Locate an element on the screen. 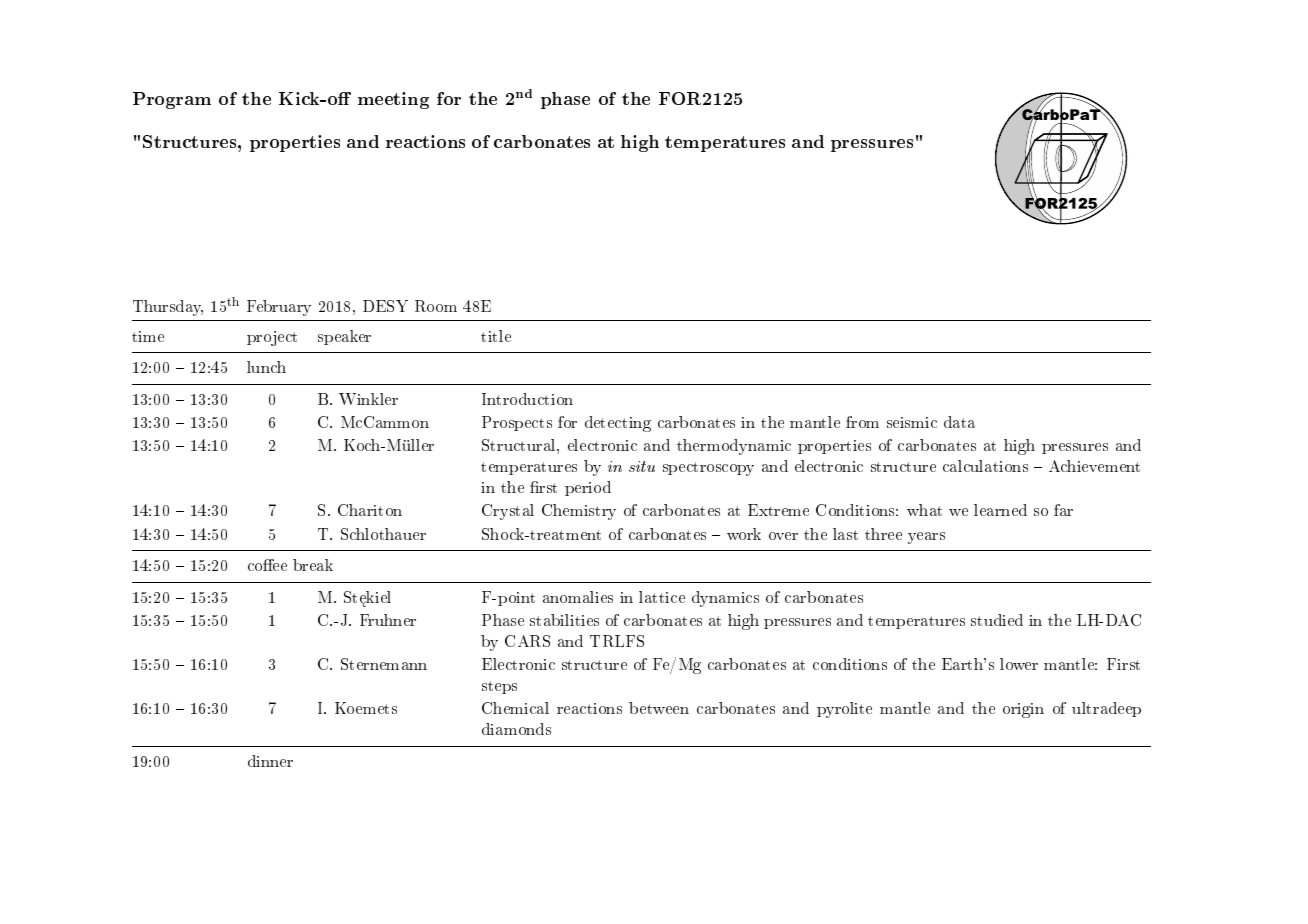 The height and width of the screenshot is (924, 1308). Chemistry is located at coordinates (579, 512).
